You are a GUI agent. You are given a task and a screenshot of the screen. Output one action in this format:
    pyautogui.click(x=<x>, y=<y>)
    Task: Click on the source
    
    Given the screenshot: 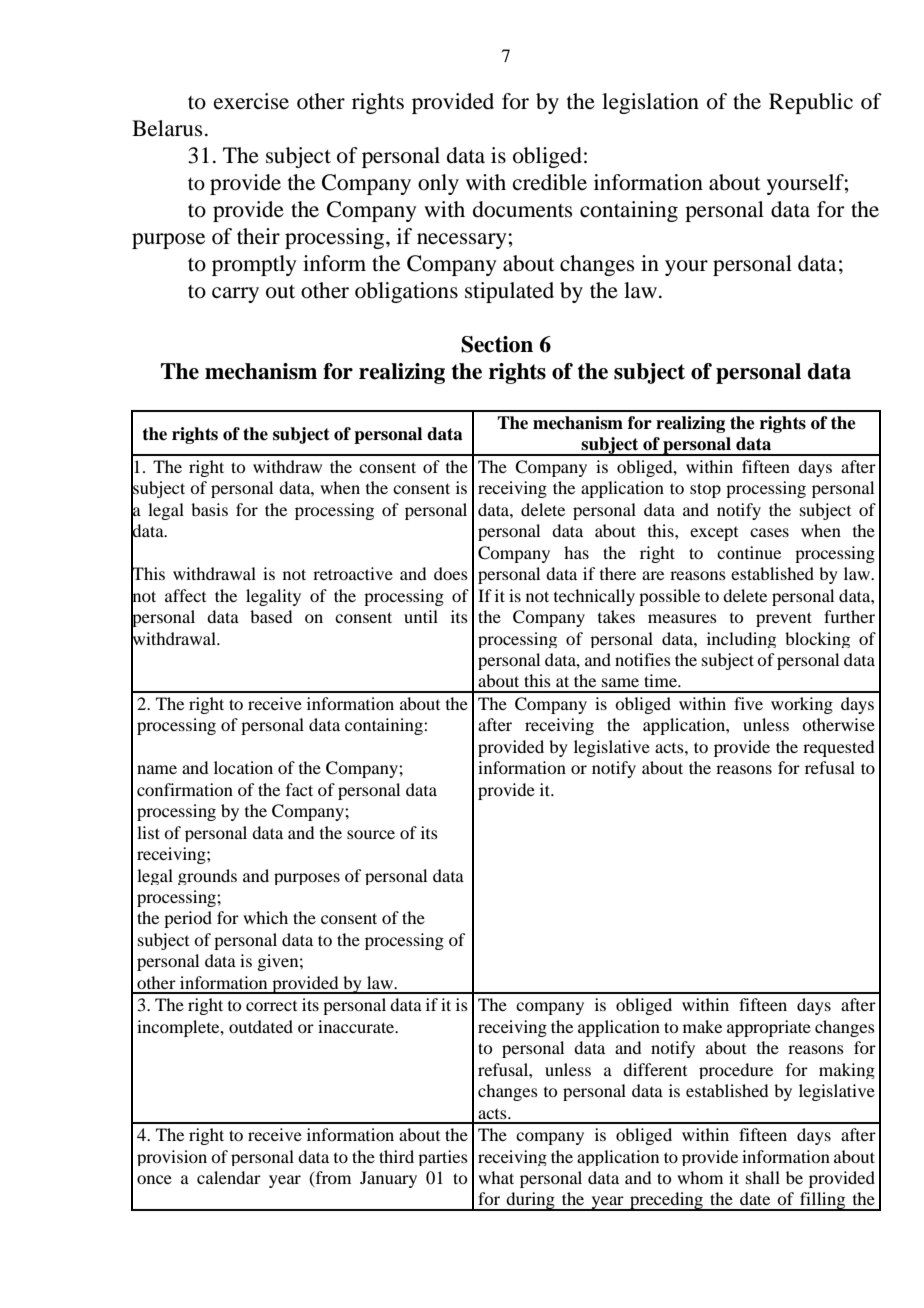 What is the action you would take?
    pyautogui.click(x=371, y=834)
